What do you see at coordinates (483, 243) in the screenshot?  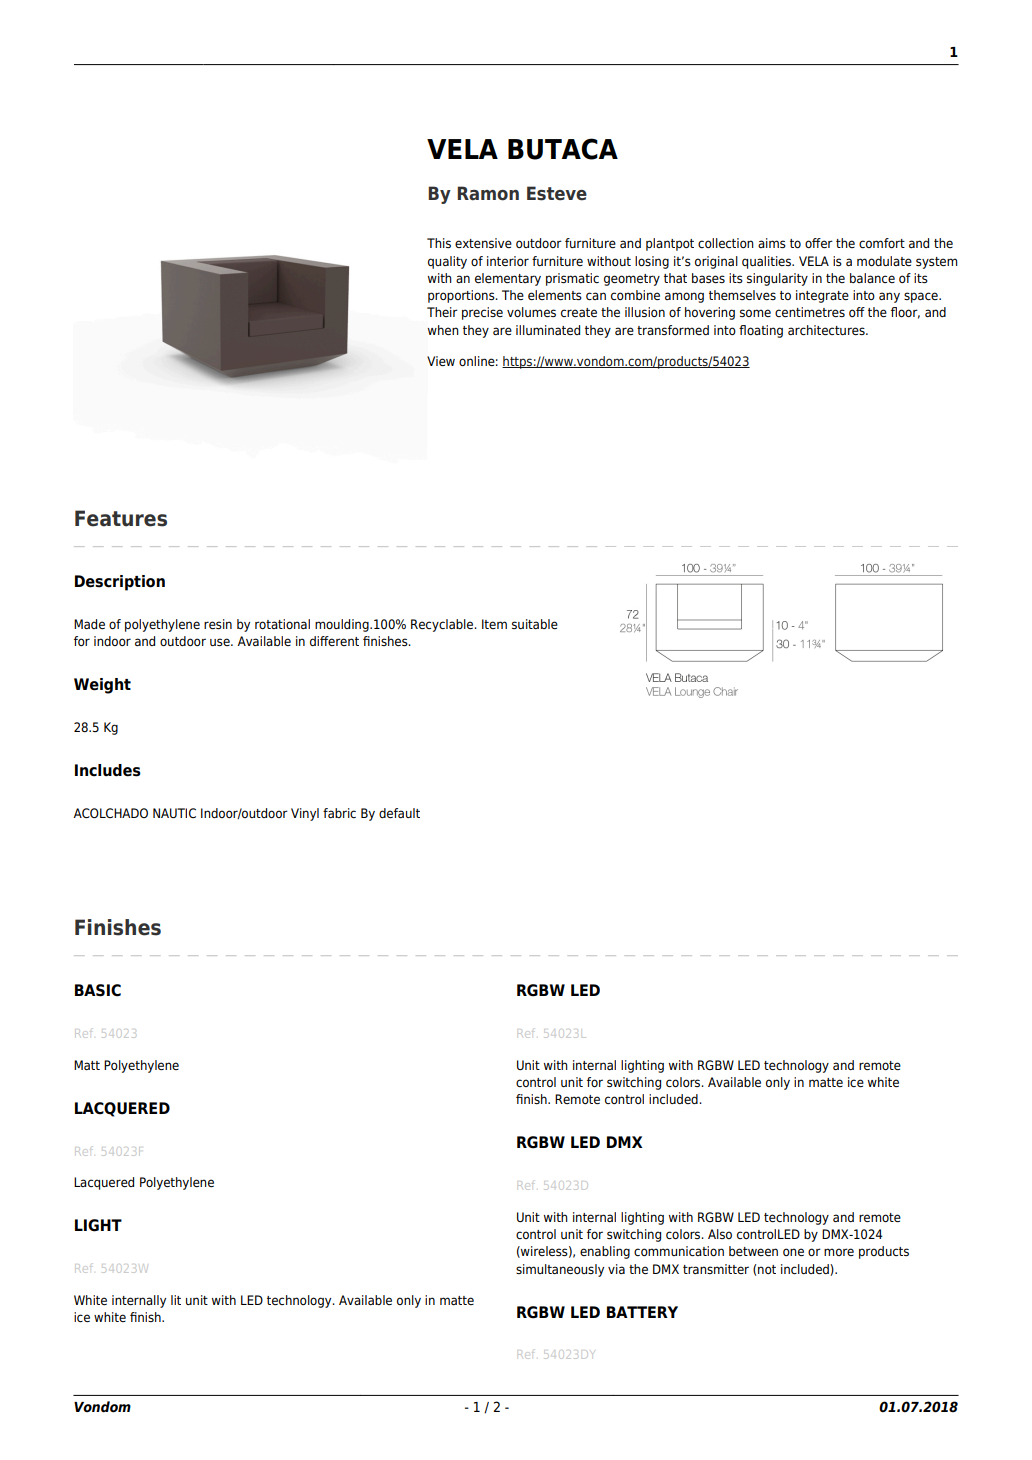 I see `extensive` at bounding box center [483, 243].
